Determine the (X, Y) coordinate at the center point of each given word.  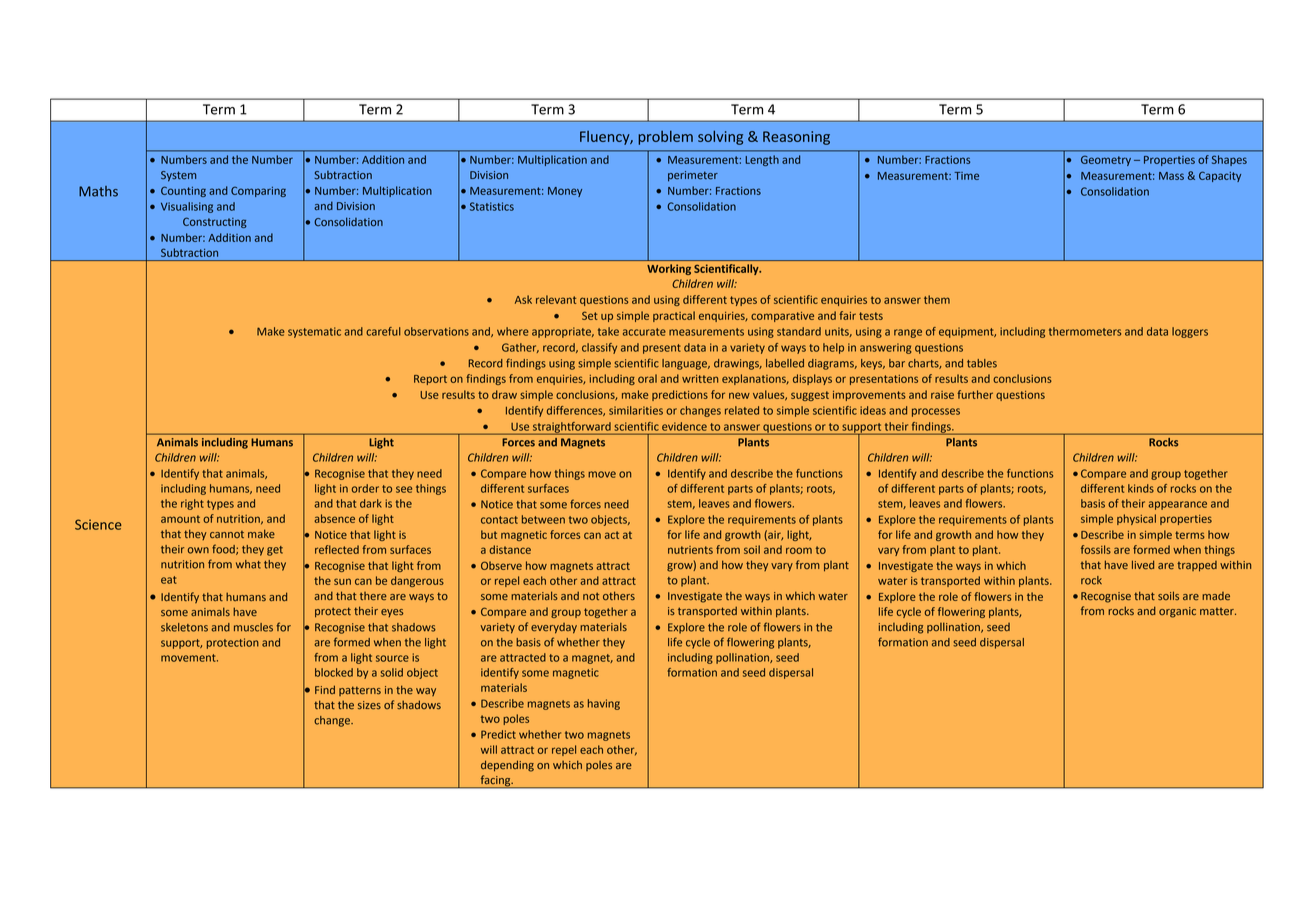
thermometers (1085, 331)
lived (1143, 565)
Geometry (1106, 160)
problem (665, 138)
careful (383, 331)
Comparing (258, 191)
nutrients (690, 550)
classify (599, 348)
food (224, 549)
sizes (369, 705)
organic (1177, 612)
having (604, 704)
